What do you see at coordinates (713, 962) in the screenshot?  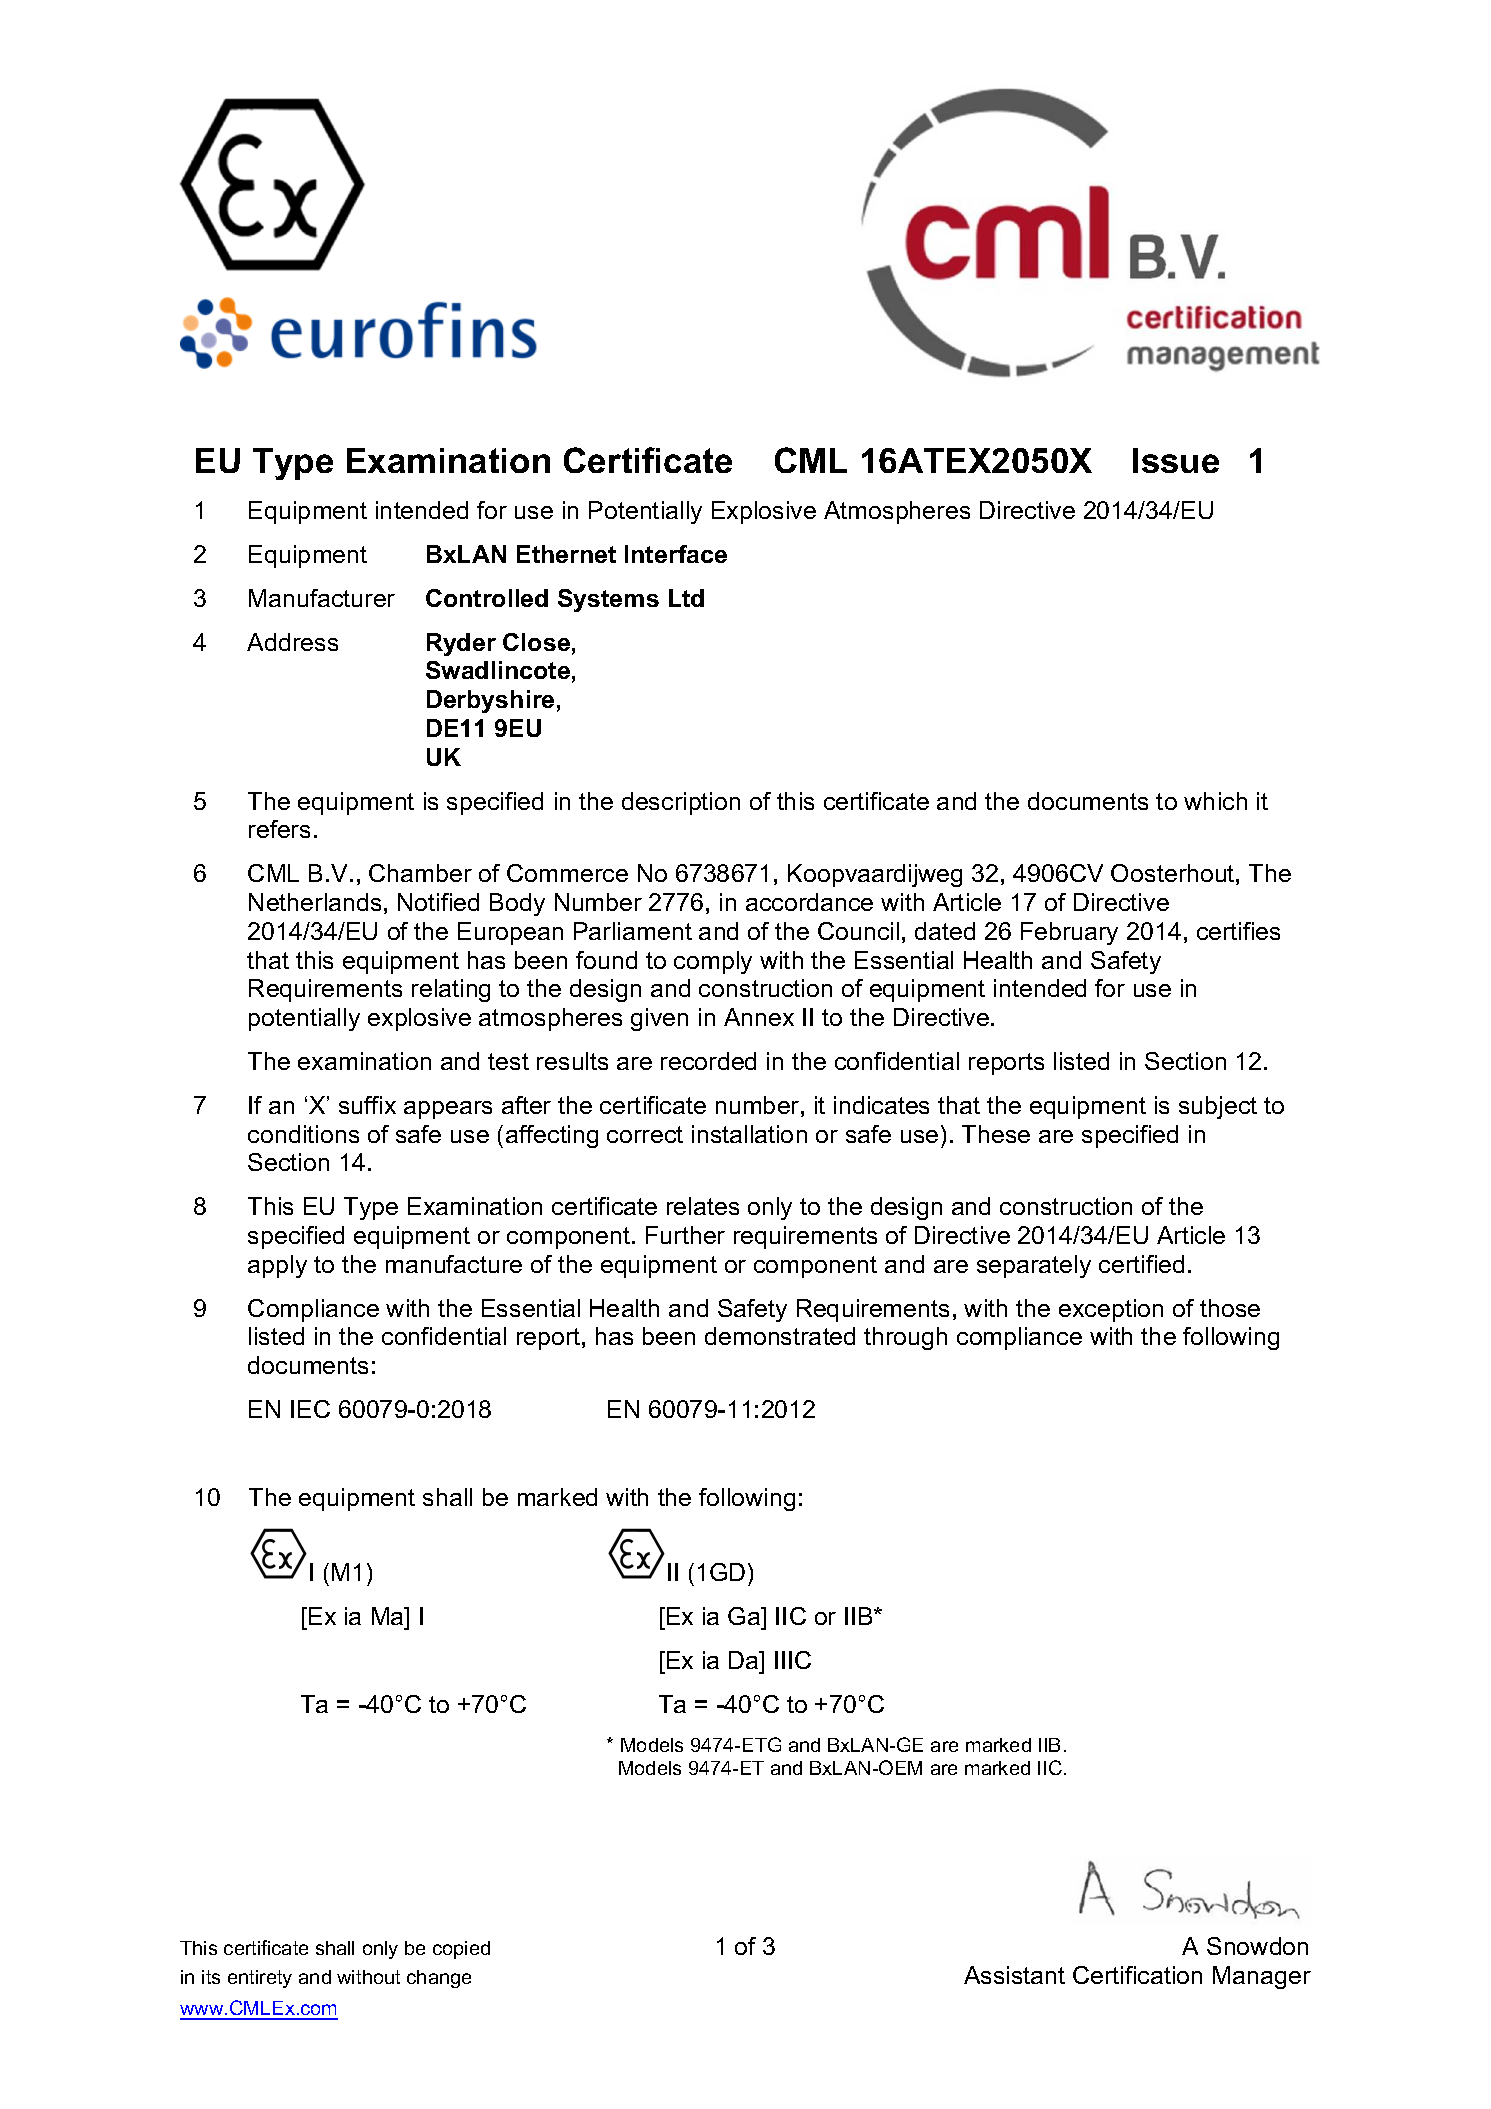 I see `comply` at bounding box center [713, 962].
